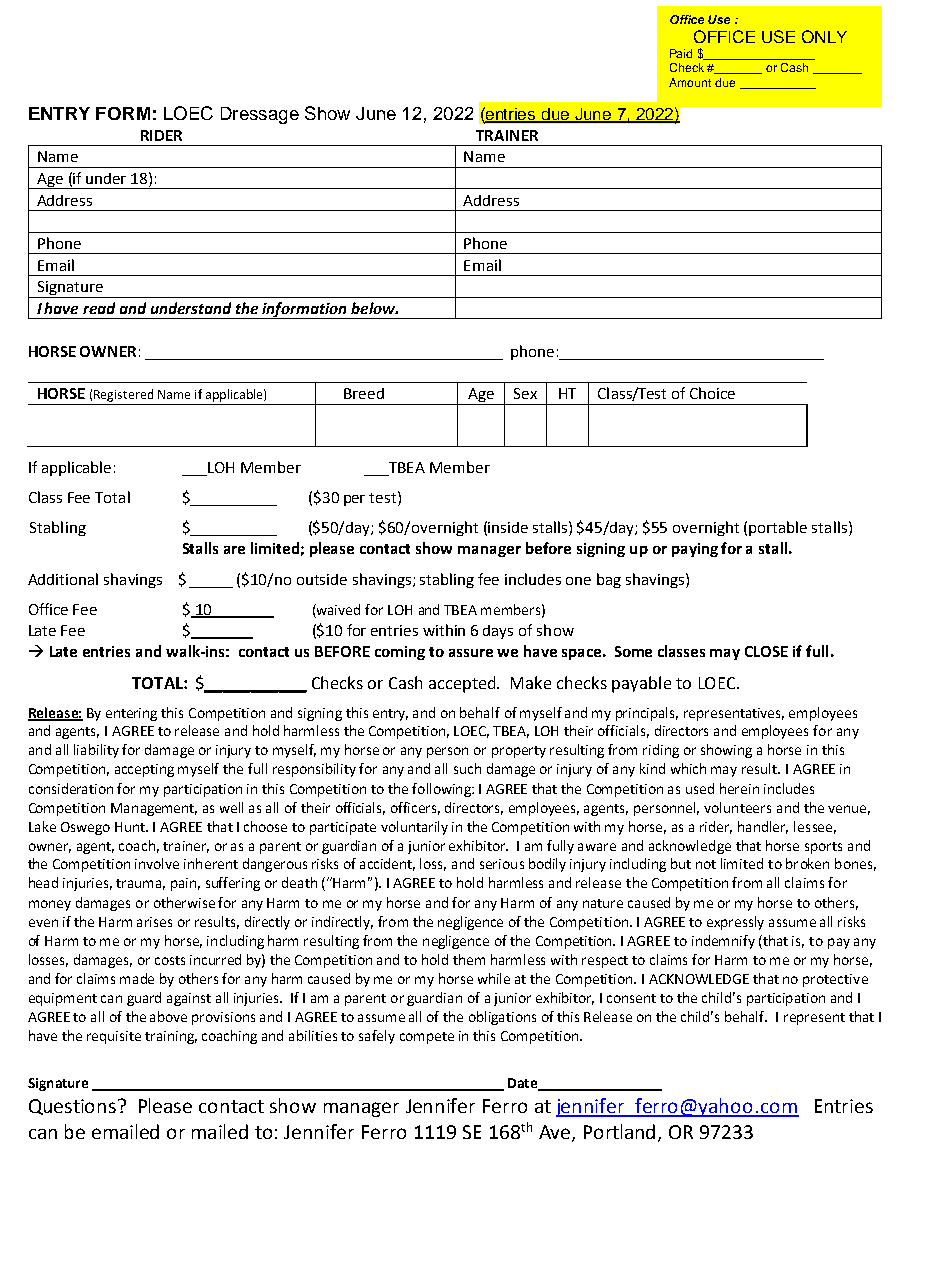 The image size is (952, 1272). I want to click on Hunt, so click(131, 827).
